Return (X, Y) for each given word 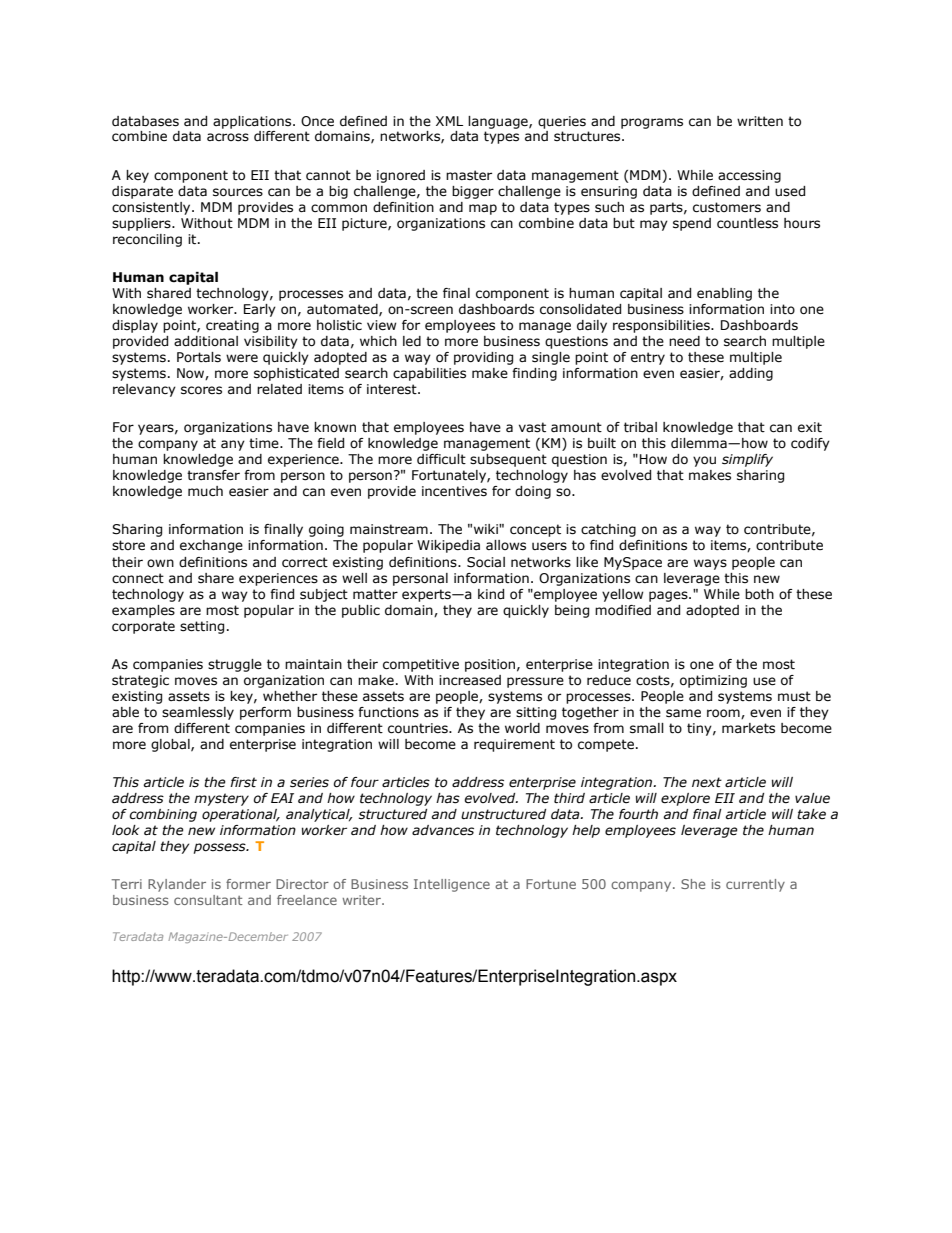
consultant (208, 900)
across (228, 137)
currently (755, 885)
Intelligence (452, 885)
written (760, 121)
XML (449, 121)
